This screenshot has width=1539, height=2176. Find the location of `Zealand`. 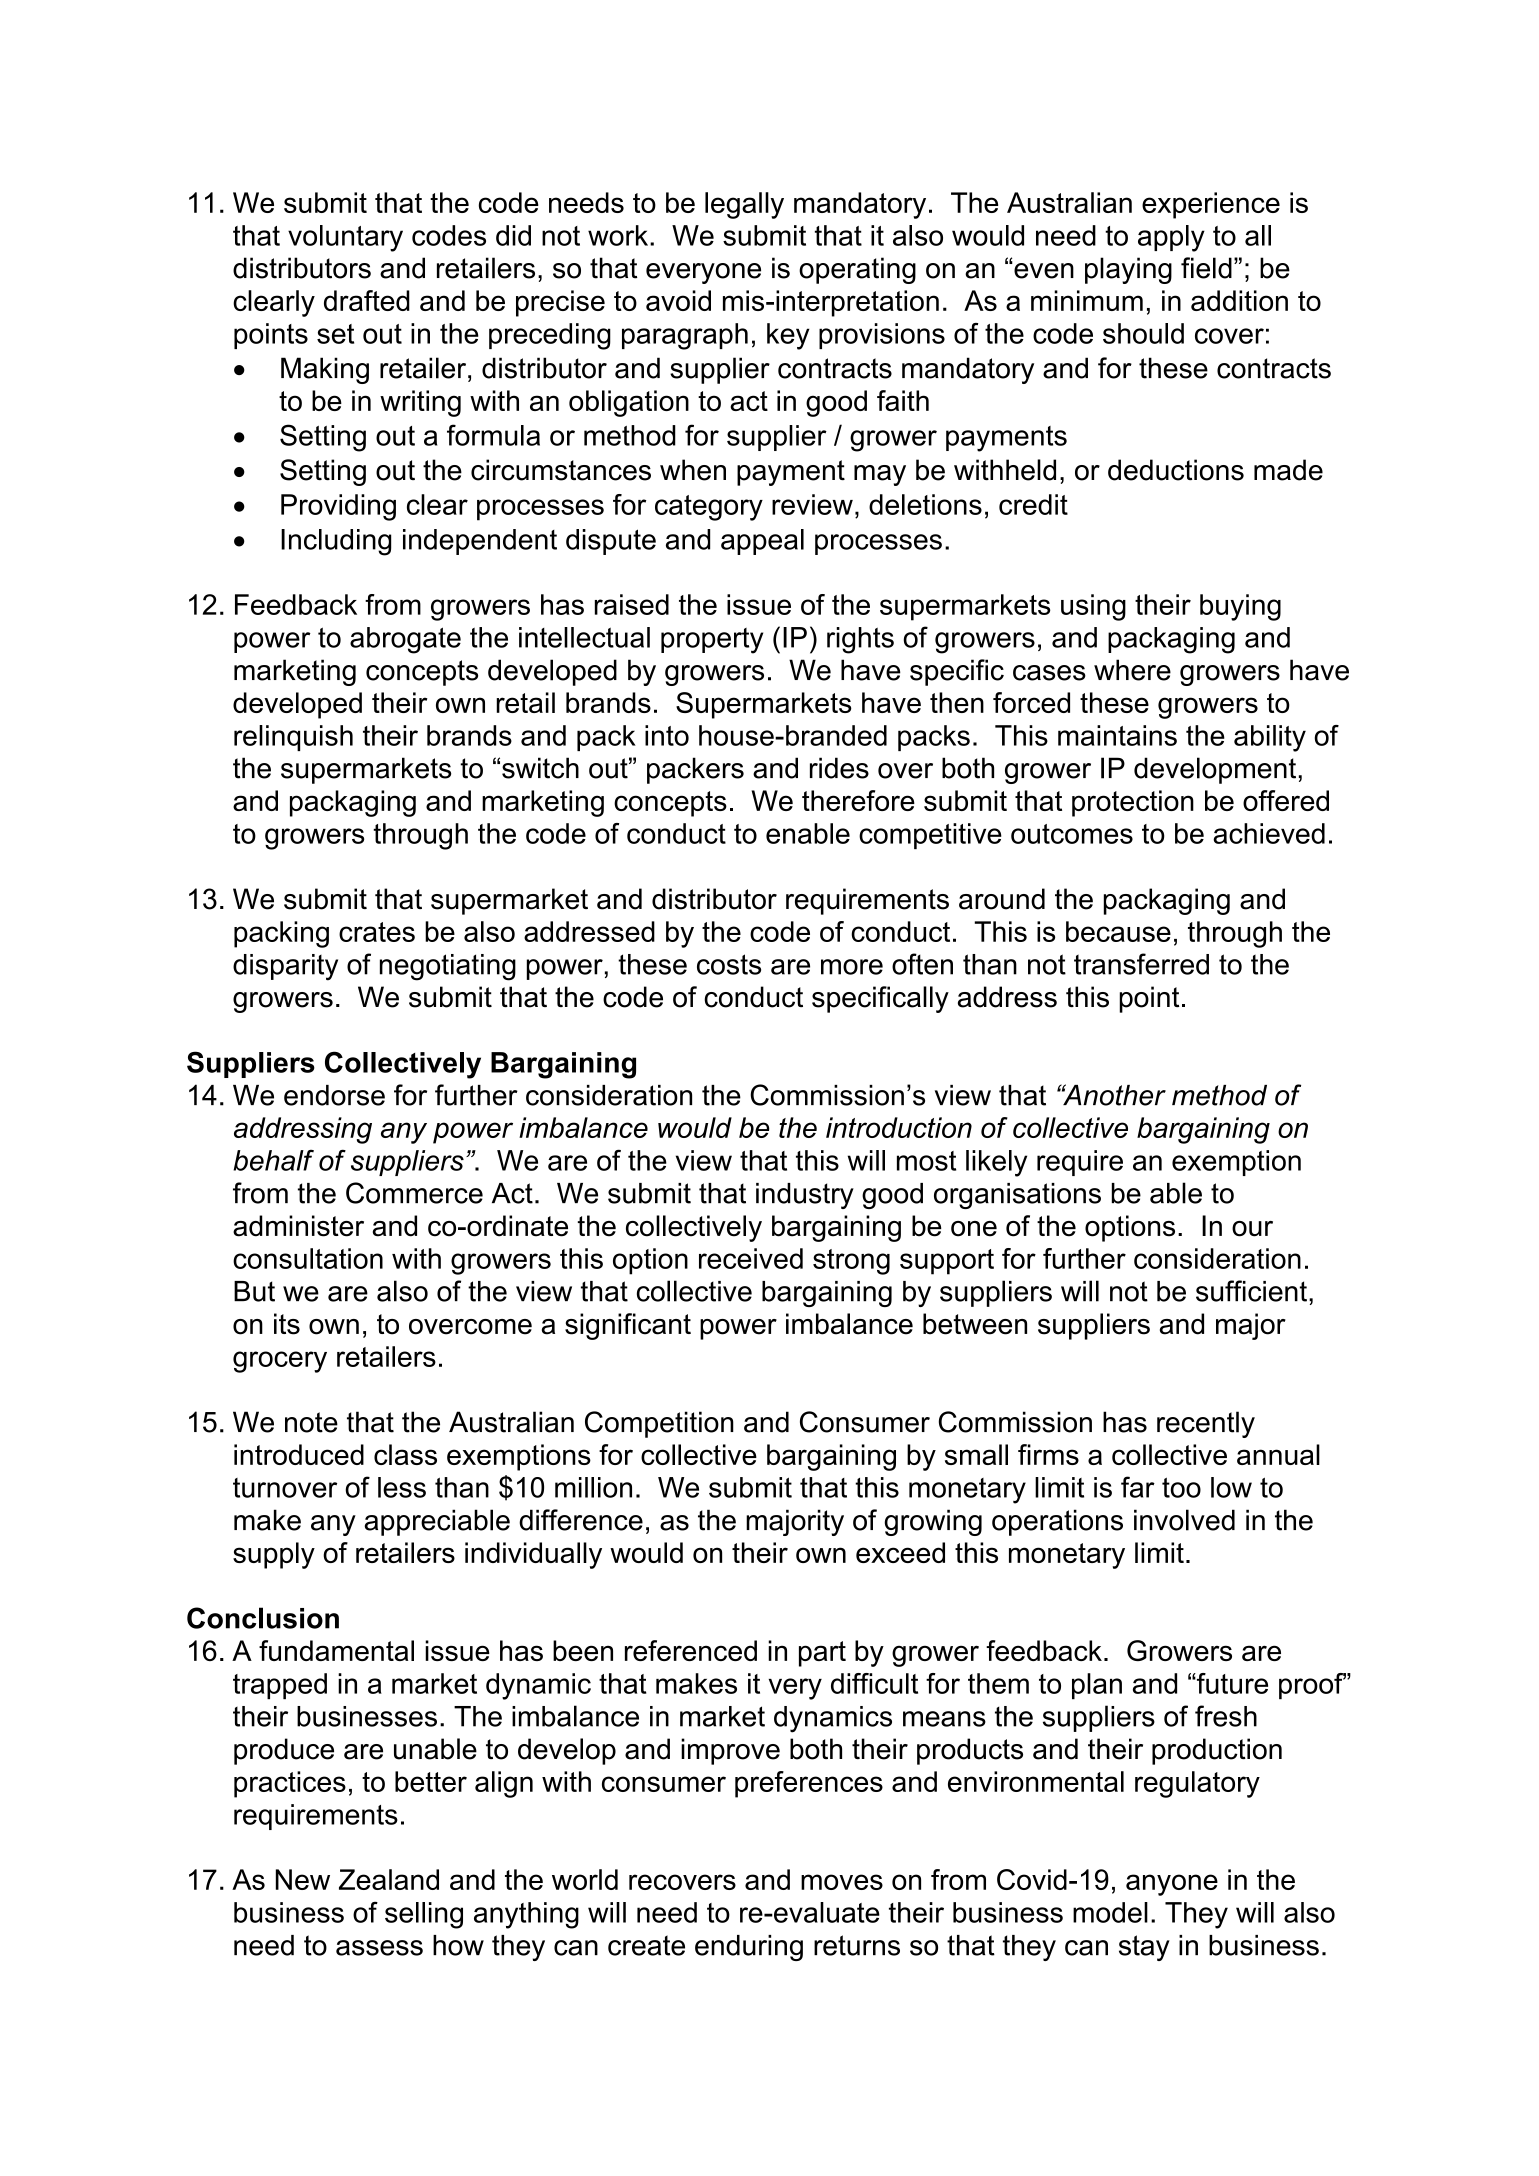

Zealand is located at coordinates (389, 1879).
